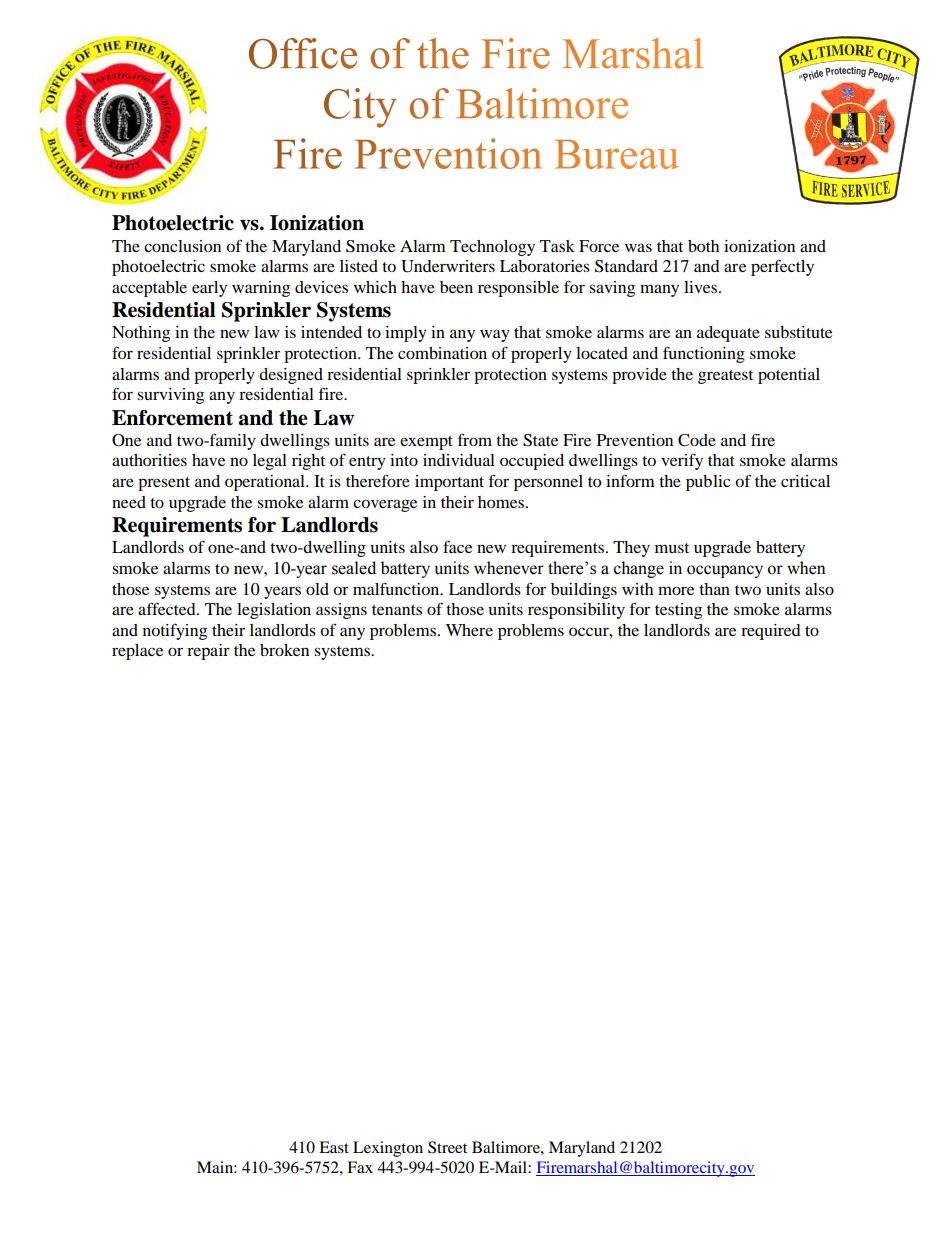 Image resolution: width=952 pixels, height=1233 pixels. I want to click on required, so click(771, 632).
